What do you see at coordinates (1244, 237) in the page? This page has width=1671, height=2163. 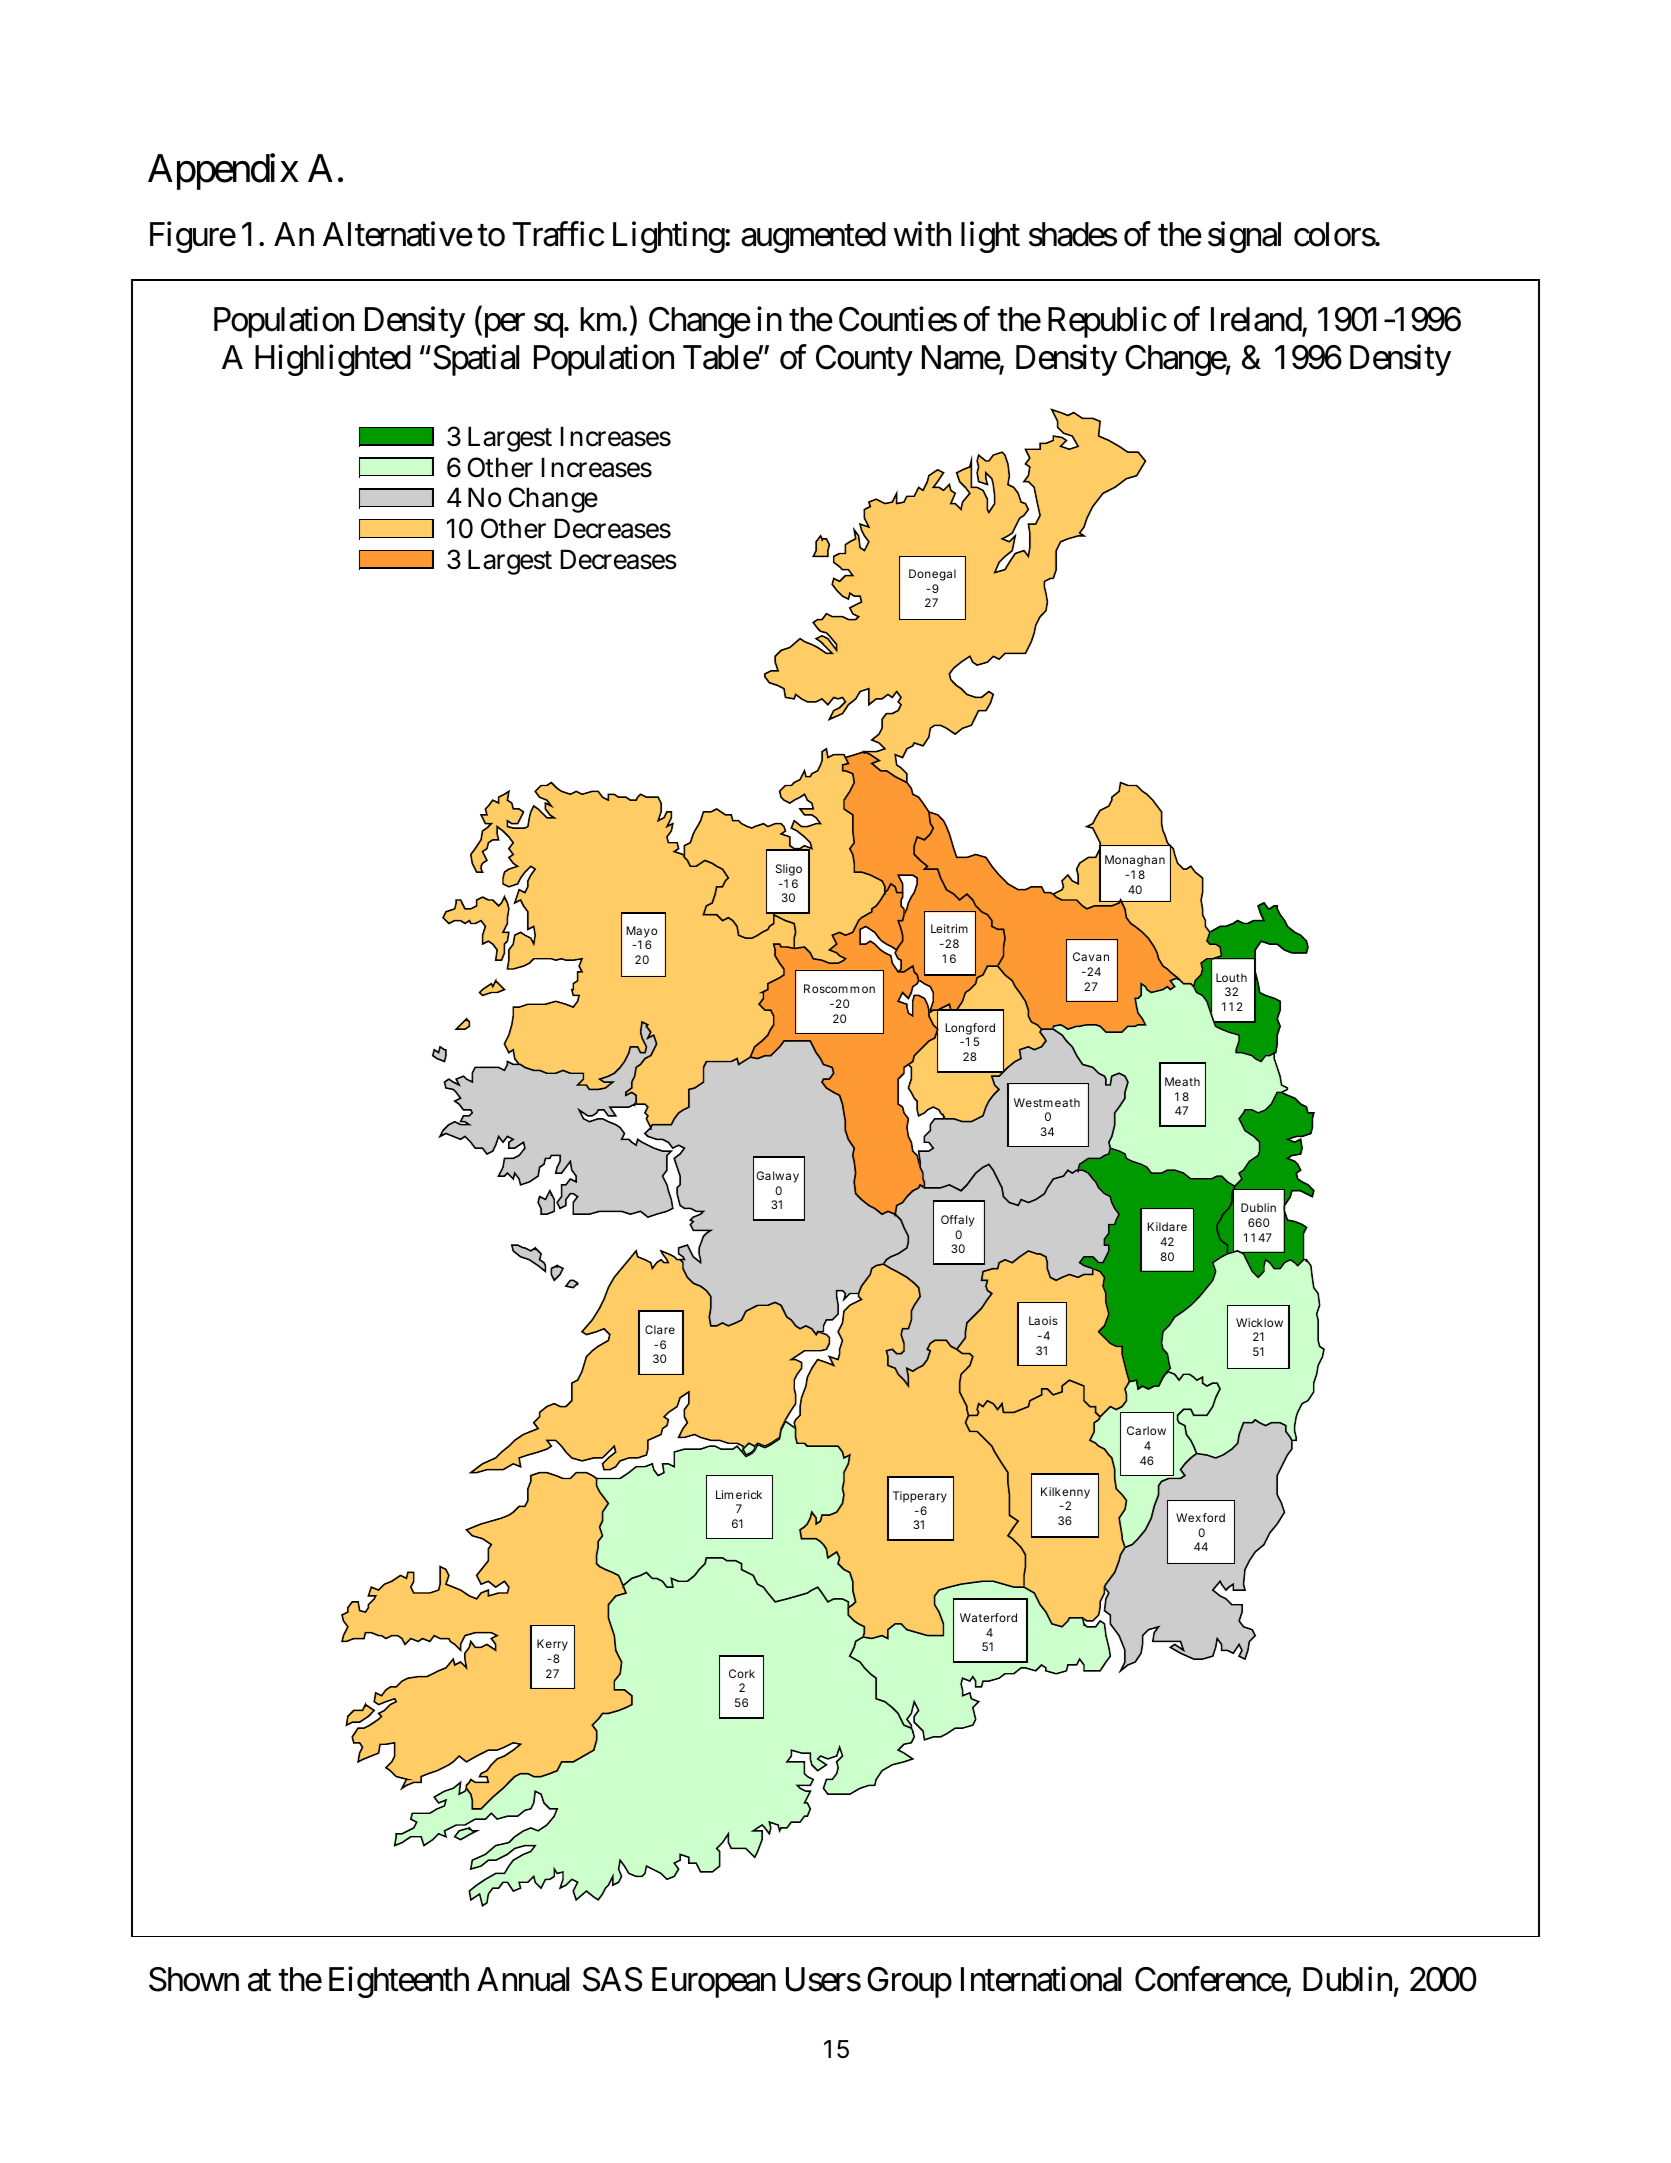 I see `signal` at bounding box center [1244, 237].
